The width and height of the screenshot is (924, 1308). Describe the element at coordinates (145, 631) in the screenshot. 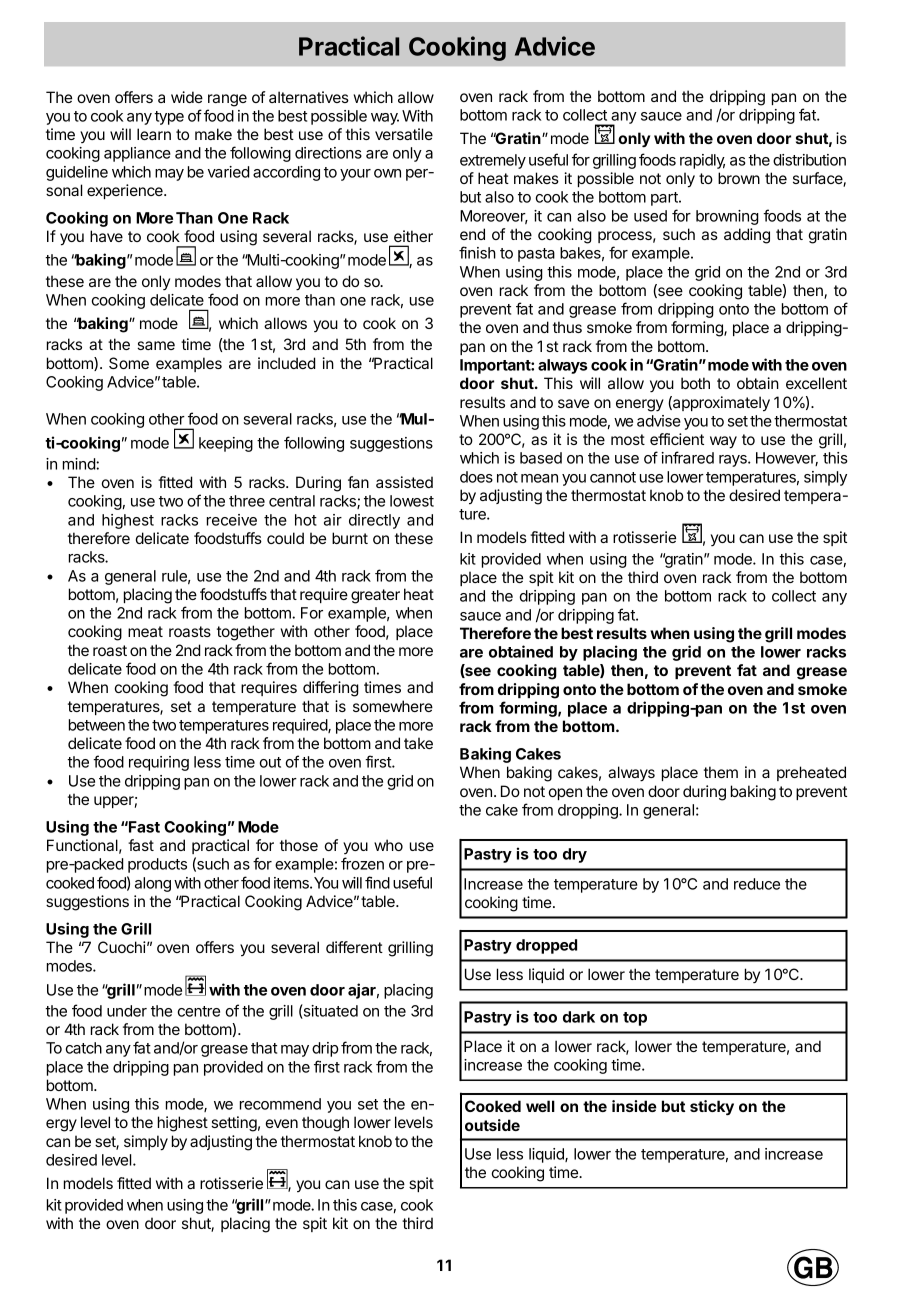

I see `meat` at that location.
